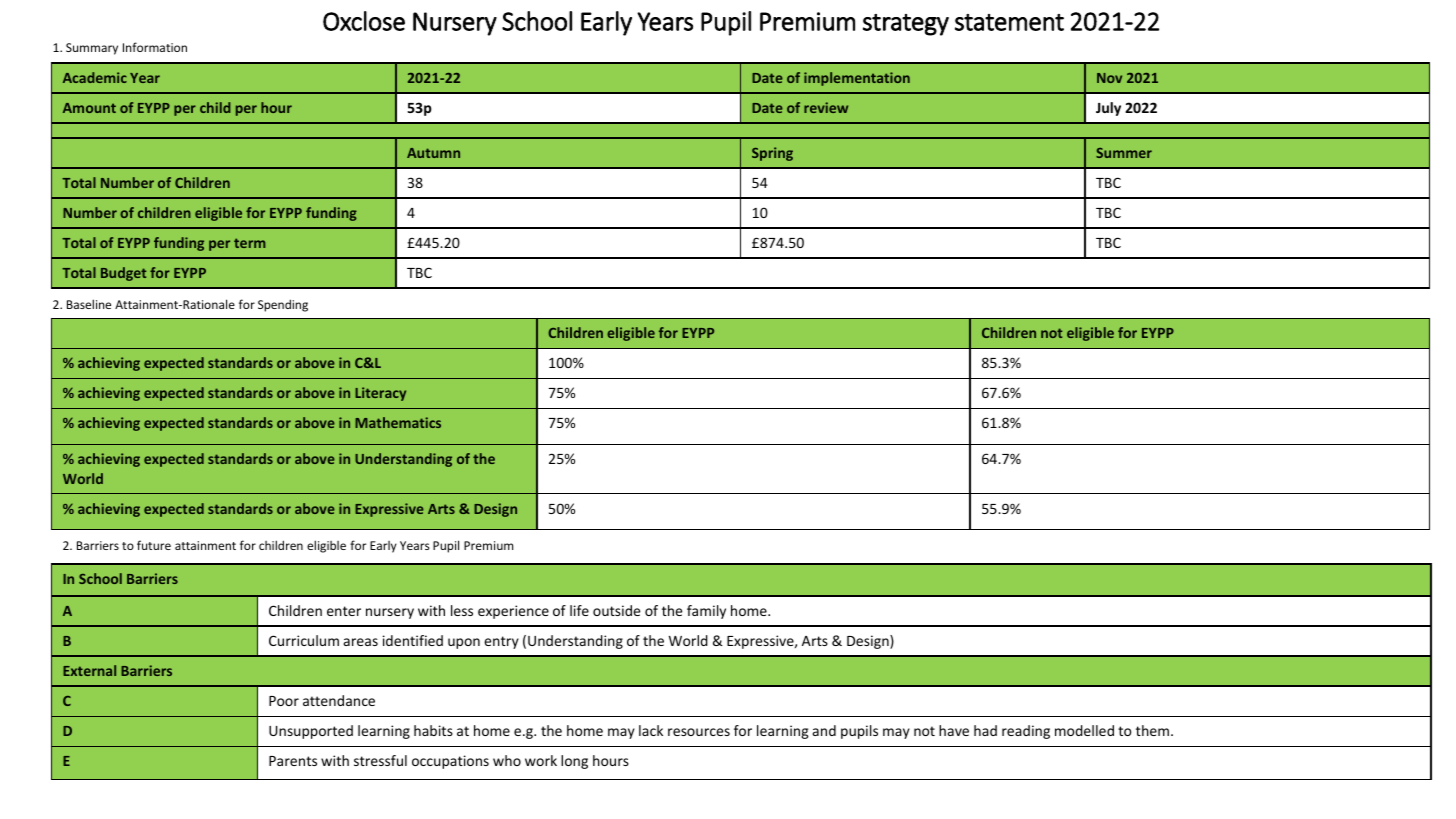  What do you see at coordinates (857, 79) in the document?
I see `implementation` at bounding box center [857, 79].
